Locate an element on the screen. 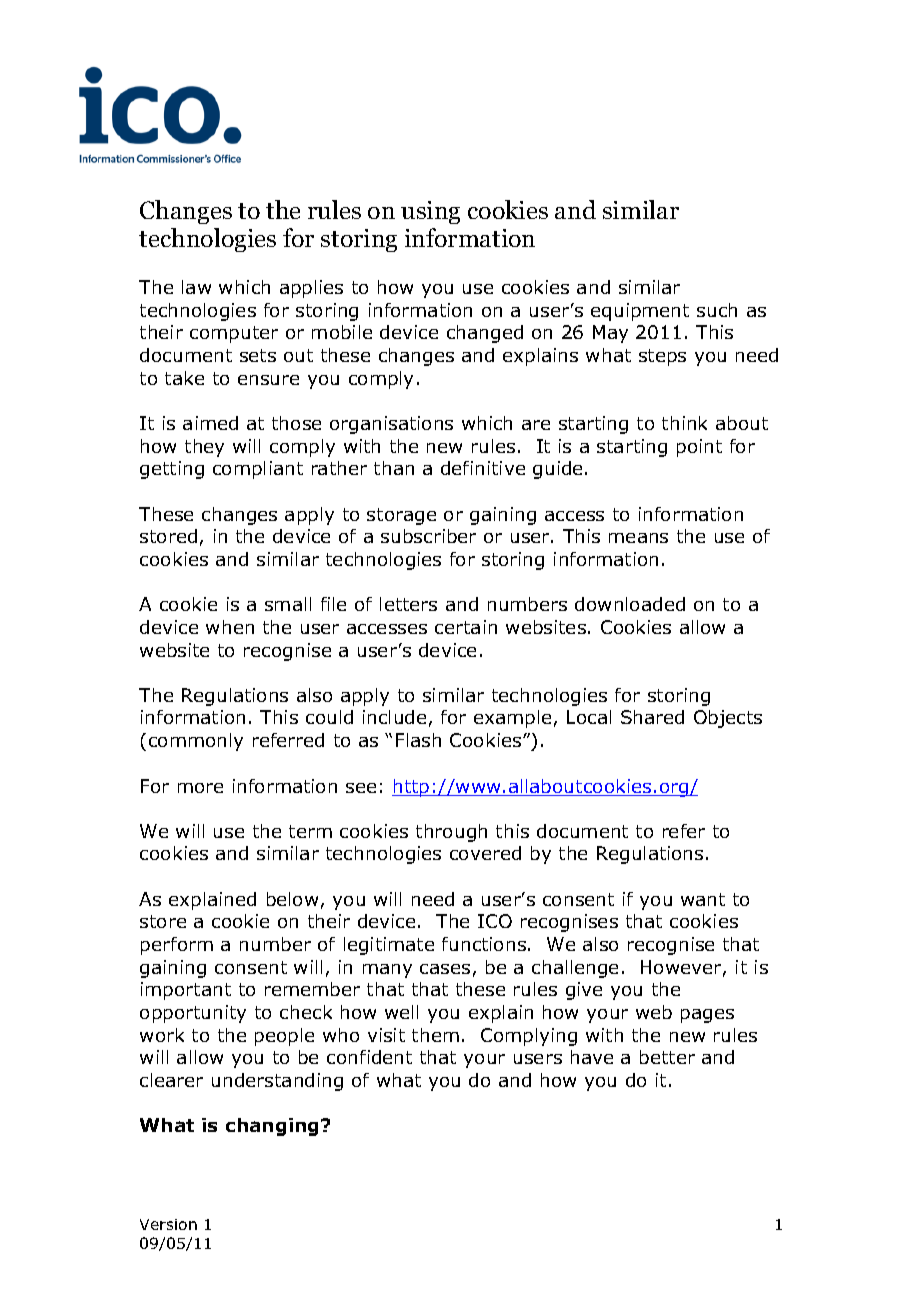  equipment is located at coordinates (640, 312).
